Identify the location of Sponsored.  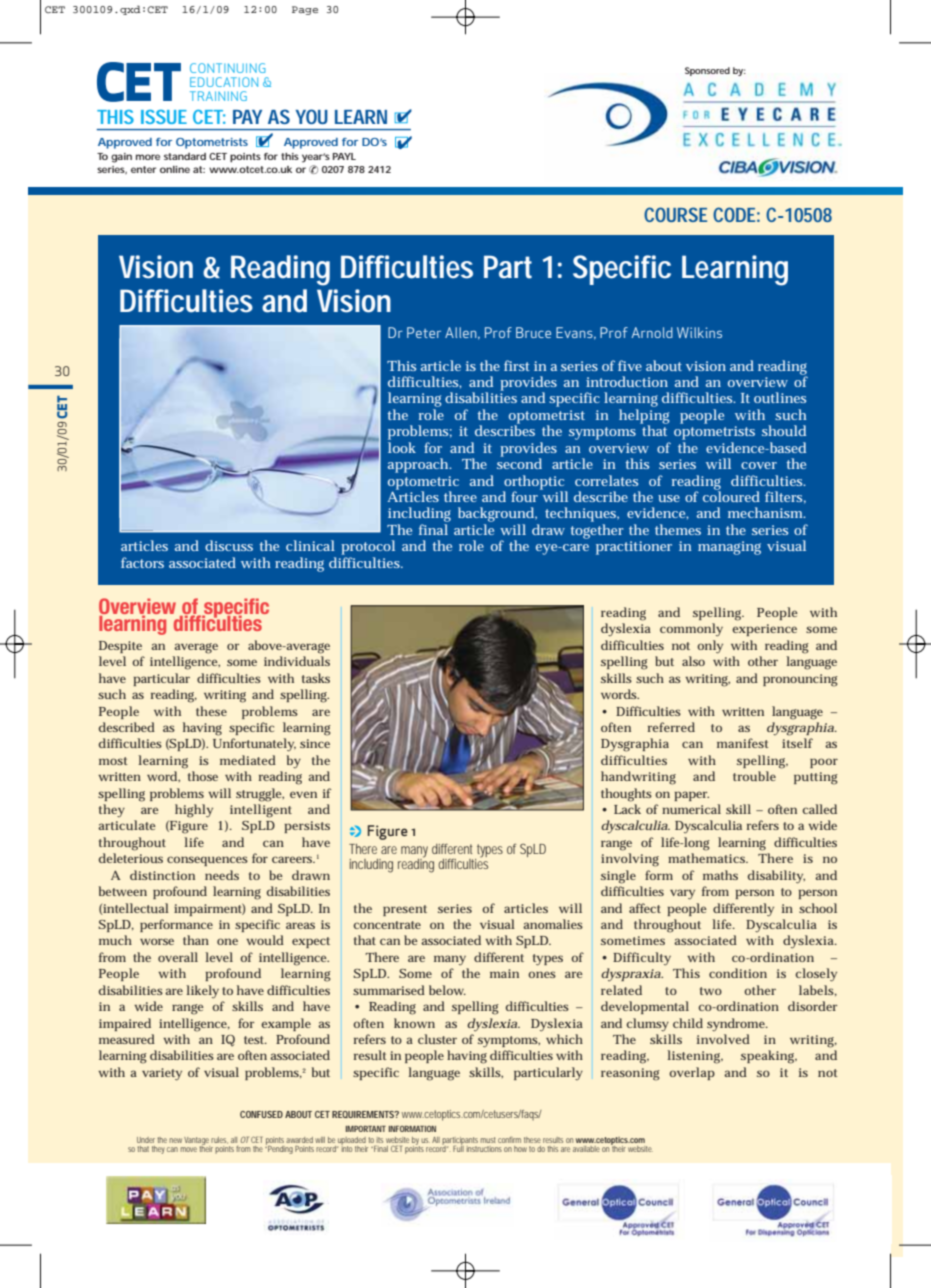
(707, 71).
